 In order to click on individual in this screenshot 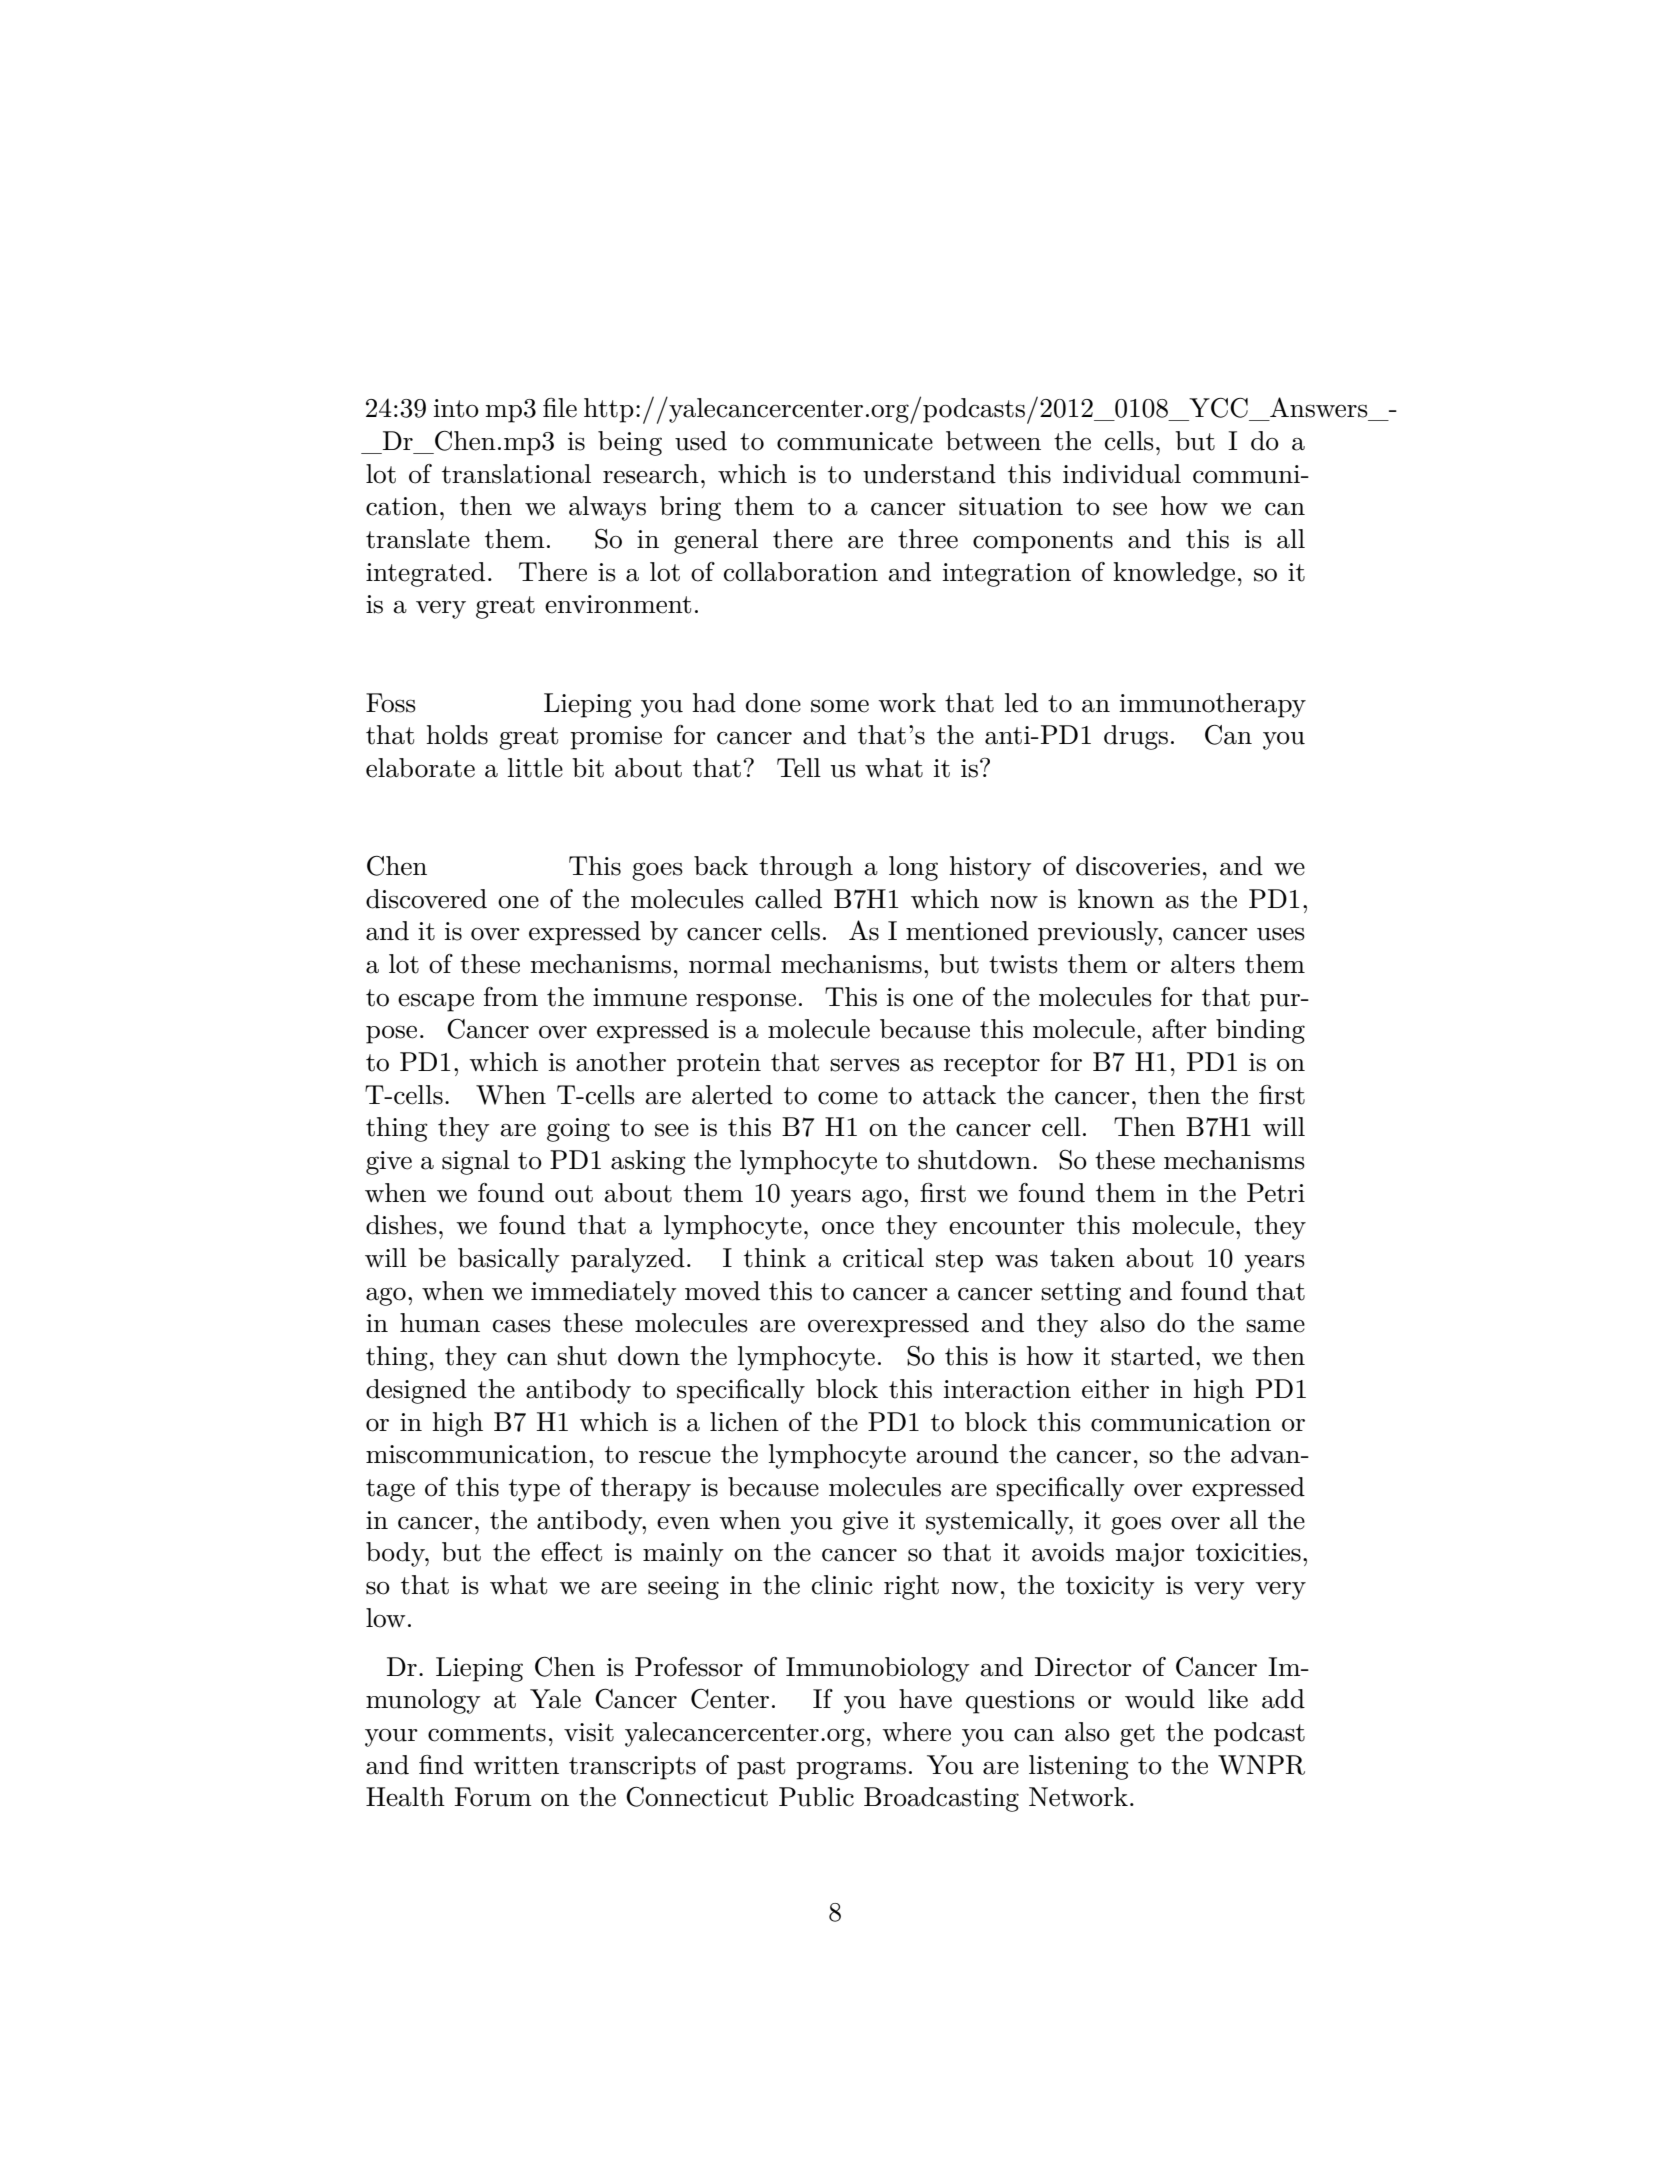, I will do `click(1122, 474)`.
